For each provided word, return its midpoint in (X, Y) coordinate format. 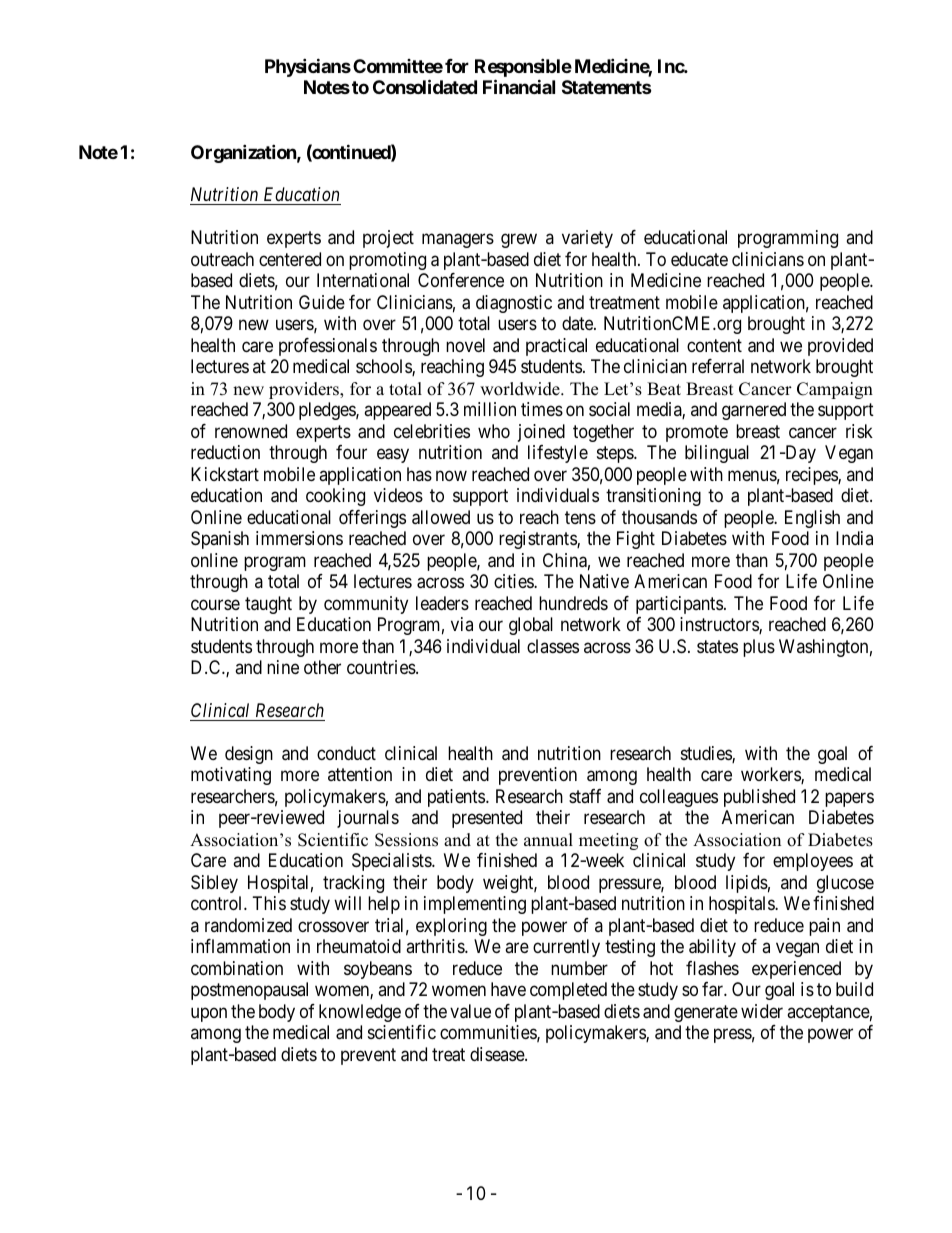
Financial (519, 86)
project (388, 239)
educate (699, 259)
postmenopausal (249, 991)
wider (762, 1011)
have (508, 989)
